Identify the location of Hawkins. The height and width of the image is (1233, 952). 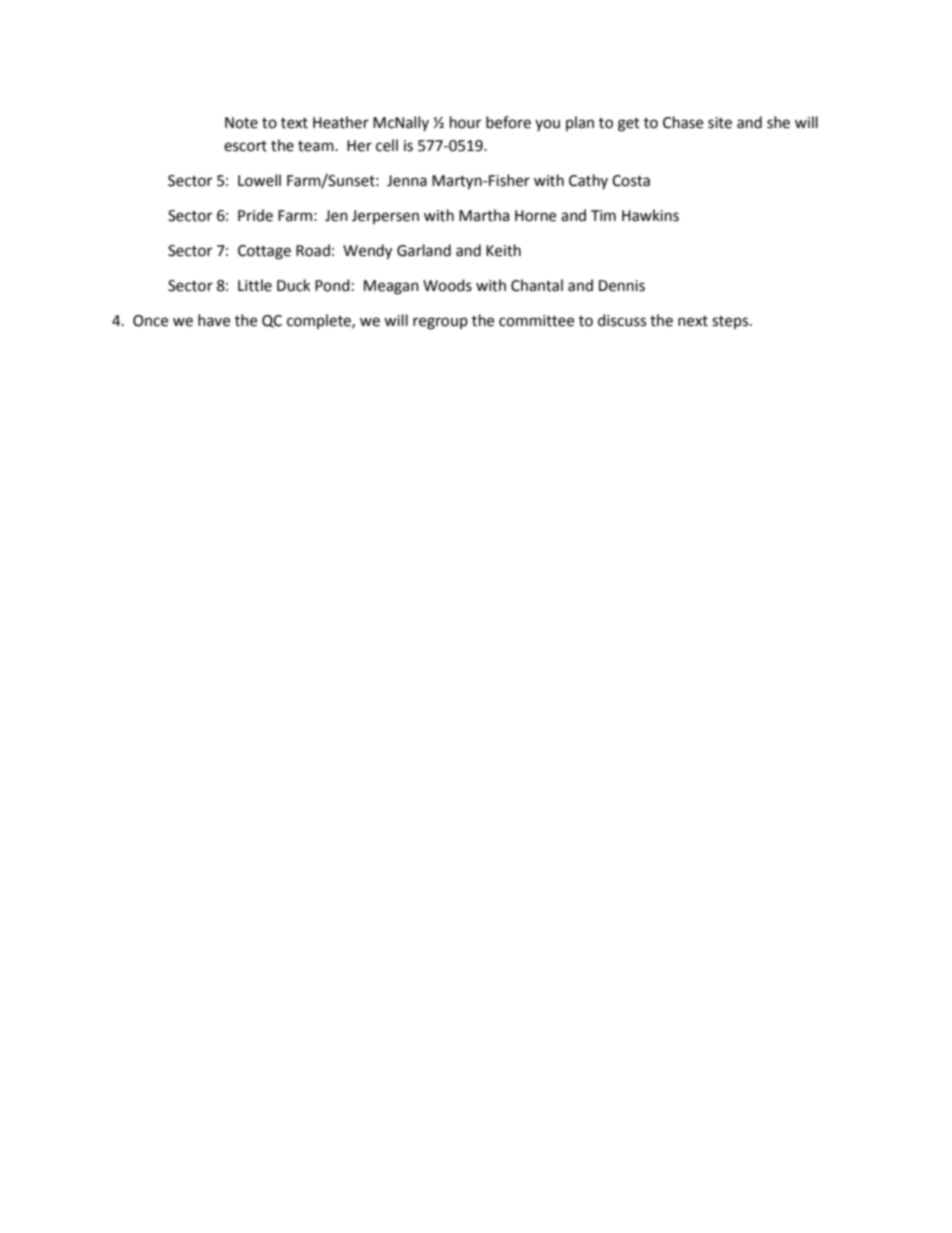
(650, 215).
